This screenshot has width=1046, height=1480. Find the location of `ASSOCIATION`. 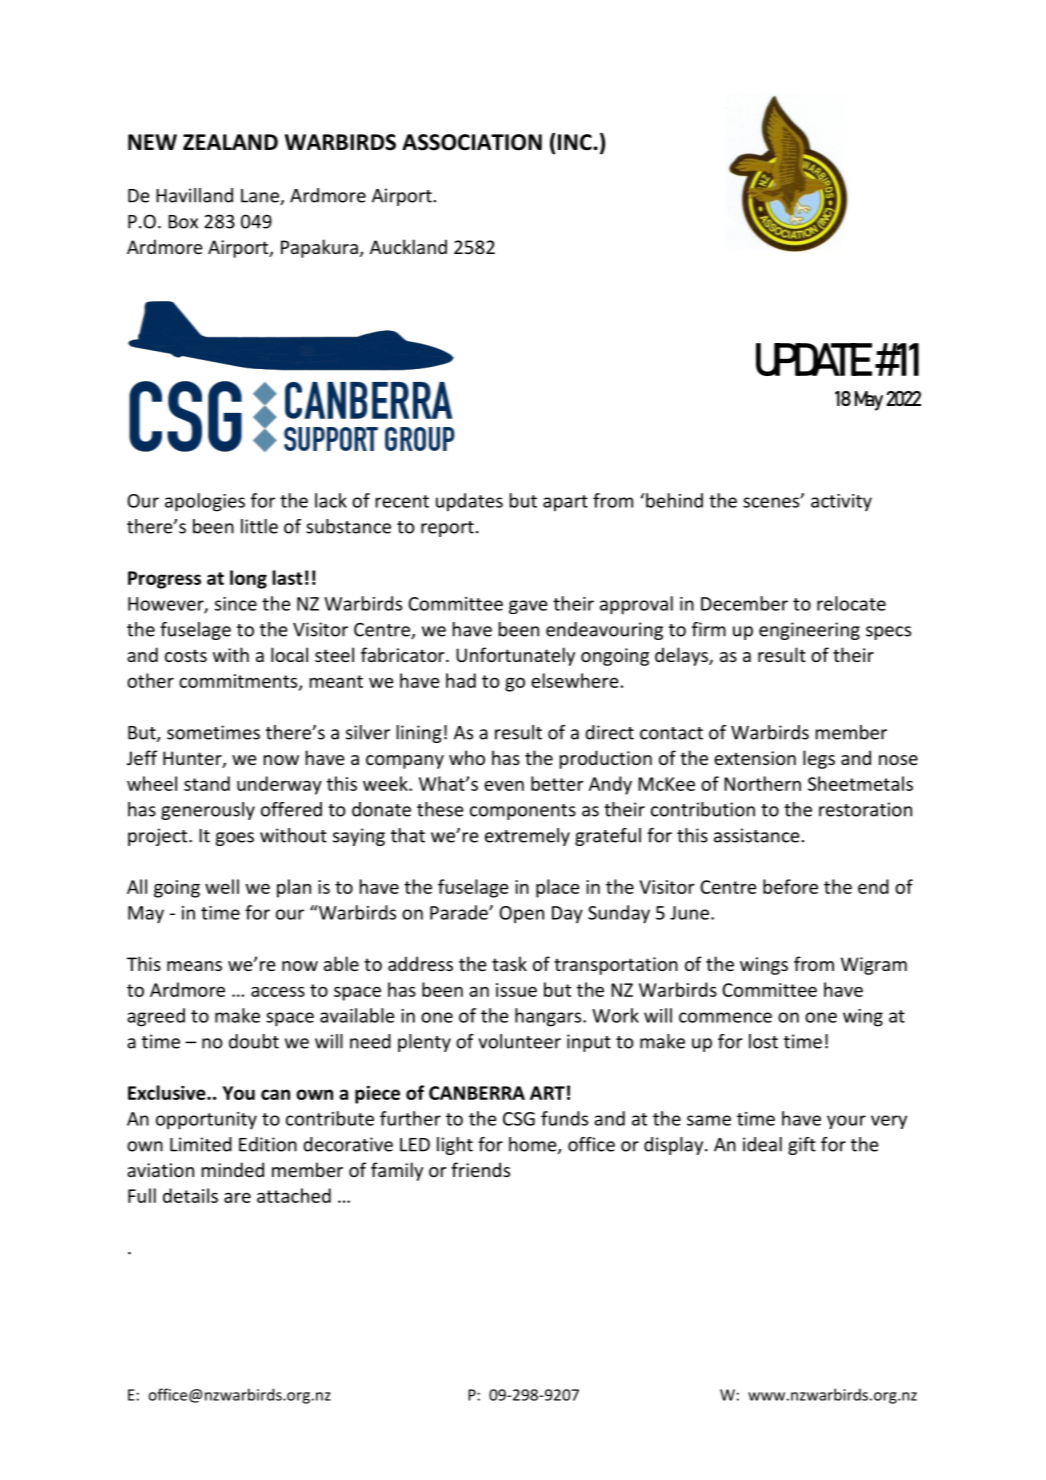

ASSOCIATION is located at coordinates (472, 142).
